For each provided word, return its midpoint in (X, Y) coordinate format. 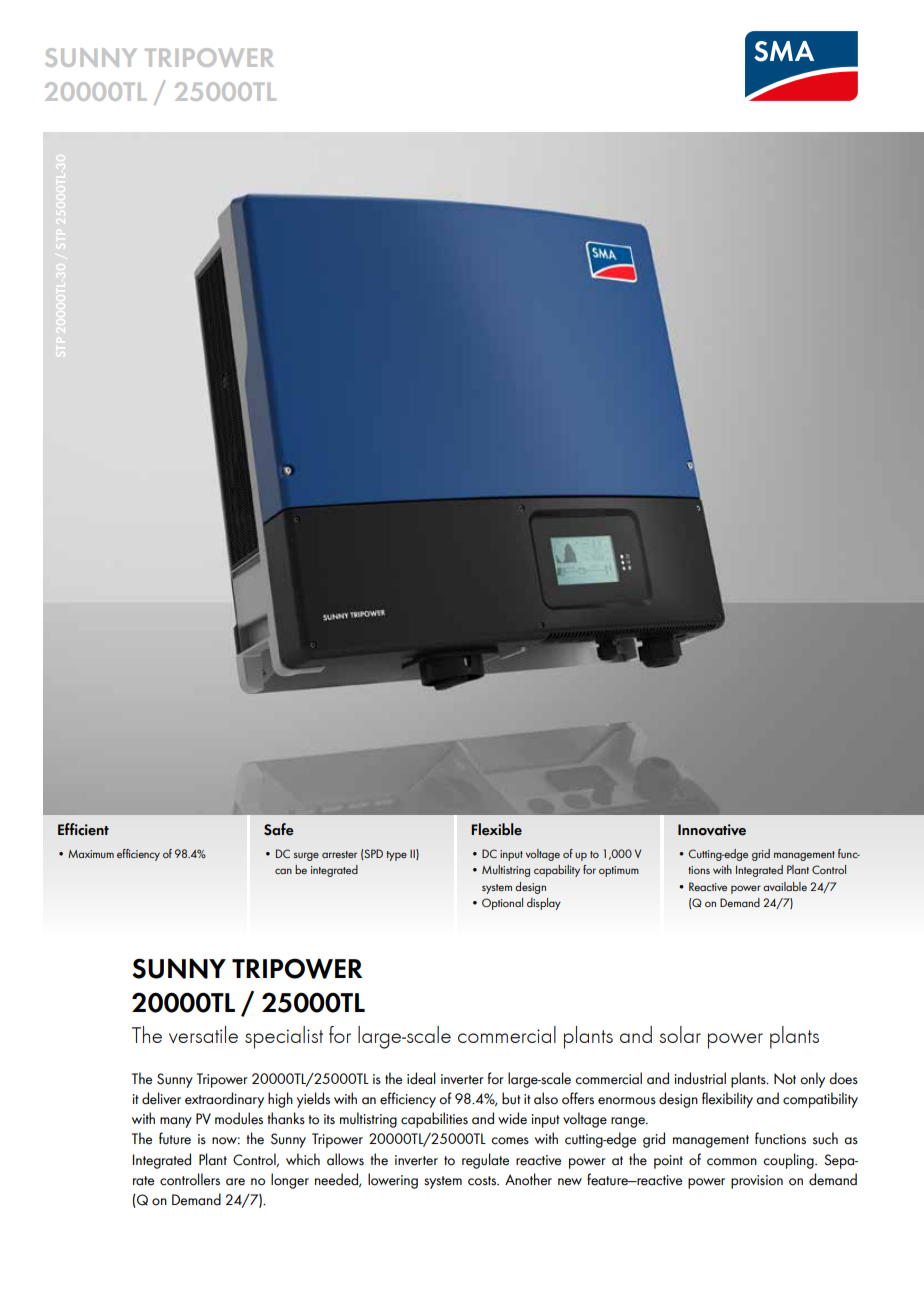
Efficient (83, 829)
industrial (700, 1078)
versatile (203, 1034)
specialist (284, 1037)
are (235, 1182)
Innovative (712, 830)
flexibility (727, 1100)
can (283, 871)
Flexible (496, 829)
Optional (502, 904)
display (544, 904)
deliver (161, 1098)
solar (680, 1034)
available (785, 886)
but (511, 1098)
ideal (421, 1078)
